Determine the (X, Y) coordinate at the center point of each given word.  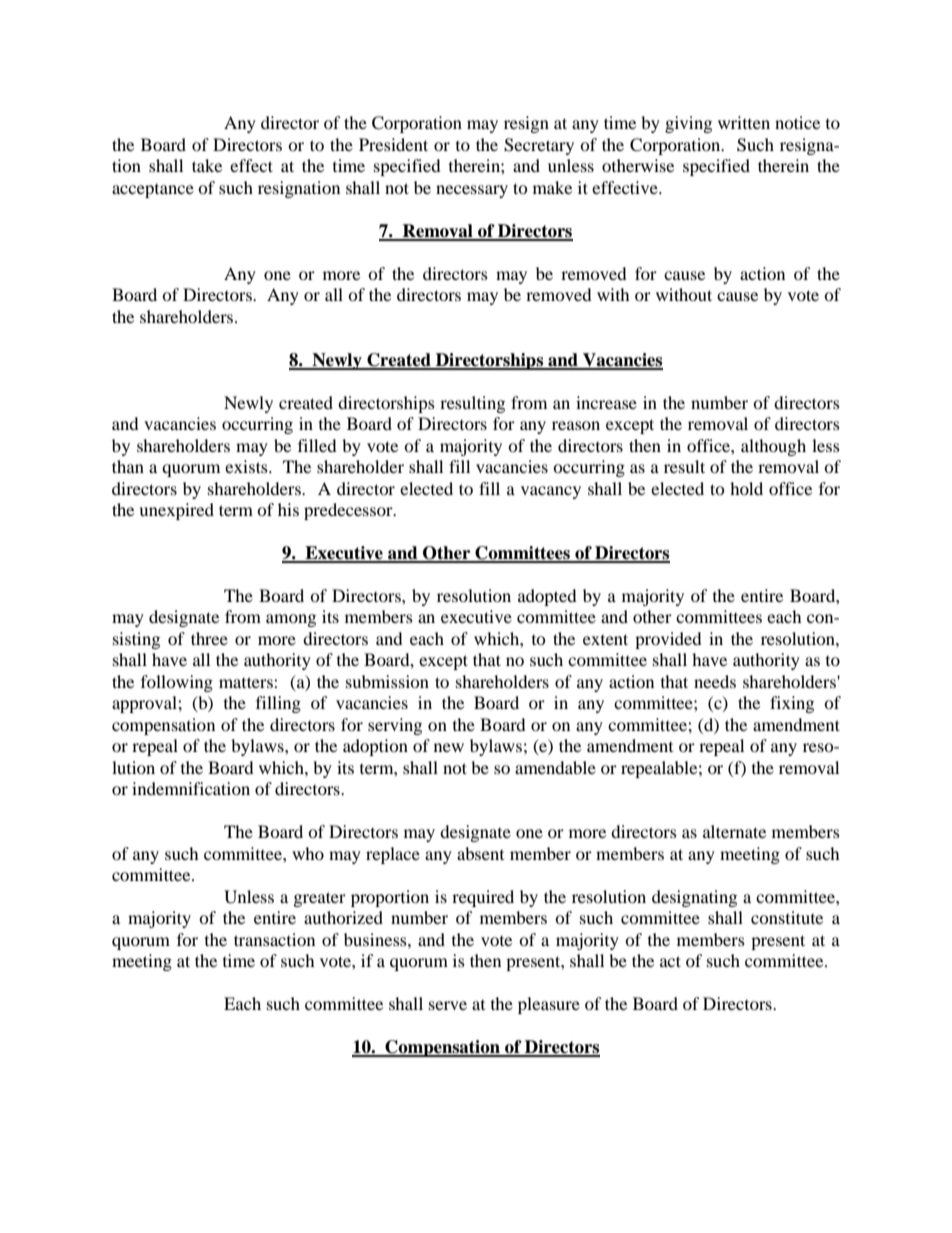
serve (448, 1005)
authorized (343, 917)
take (207, 165)
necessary (472, 191)
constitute (787, 917)
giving (688, 124)
